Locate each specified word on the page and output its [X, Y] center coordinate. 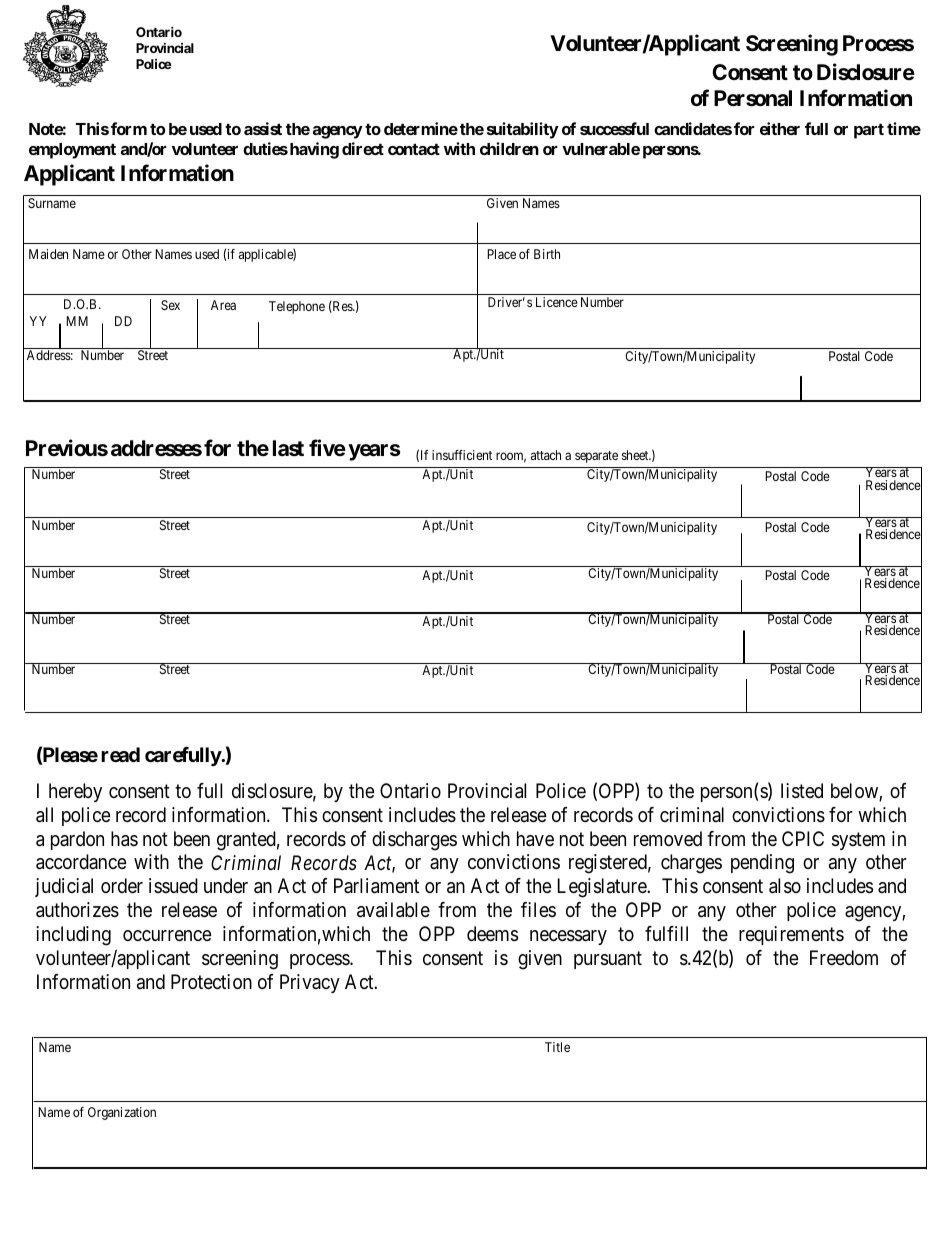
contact [414, 149]
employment [72, 151]
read [120, 754]
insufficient [462, 455]
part [869, 131]
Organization [122, 1113]
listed [802, 791]
